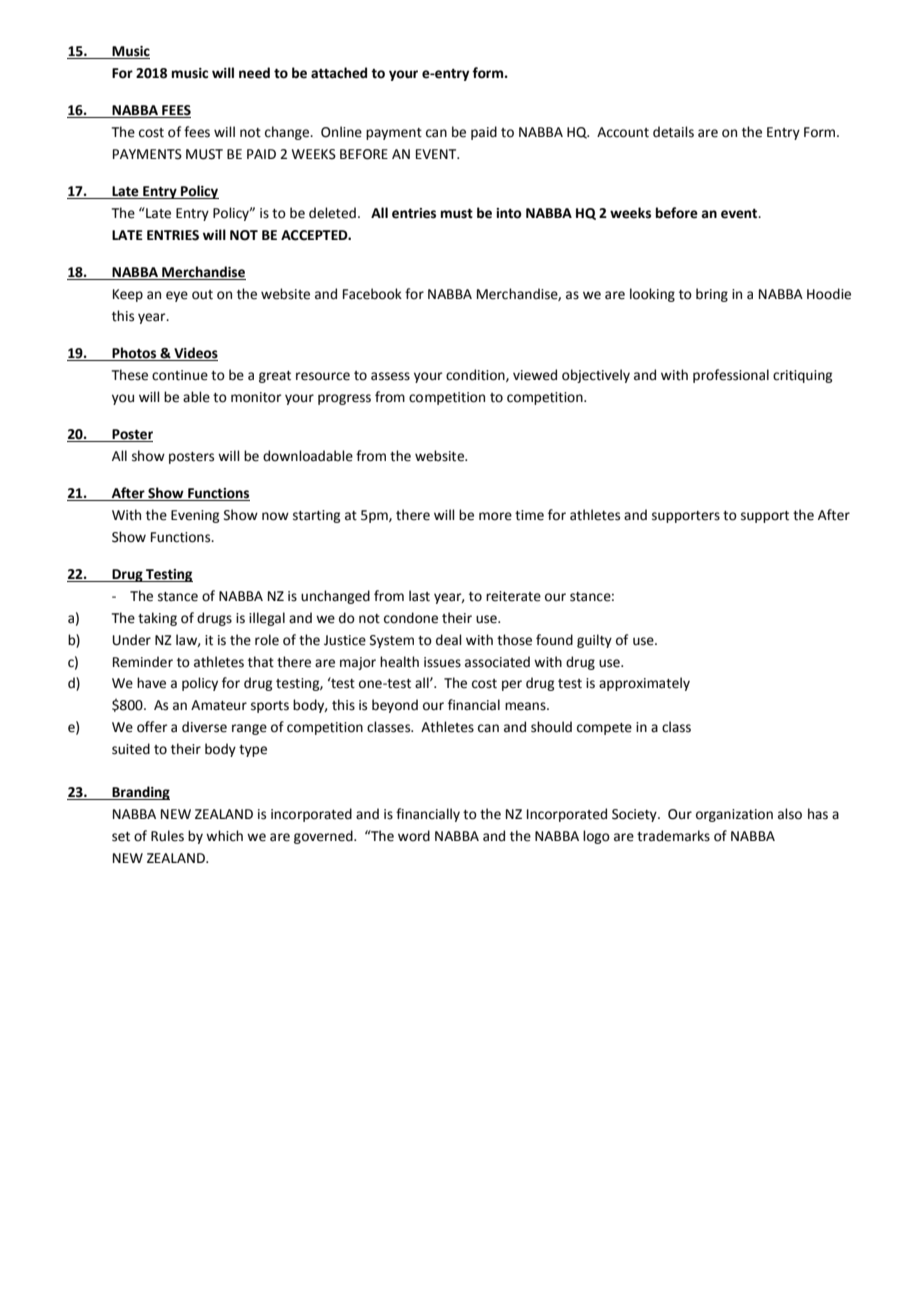 This screenshot has width=924, height=1308. I want to click on organization, so click(734, 815).
